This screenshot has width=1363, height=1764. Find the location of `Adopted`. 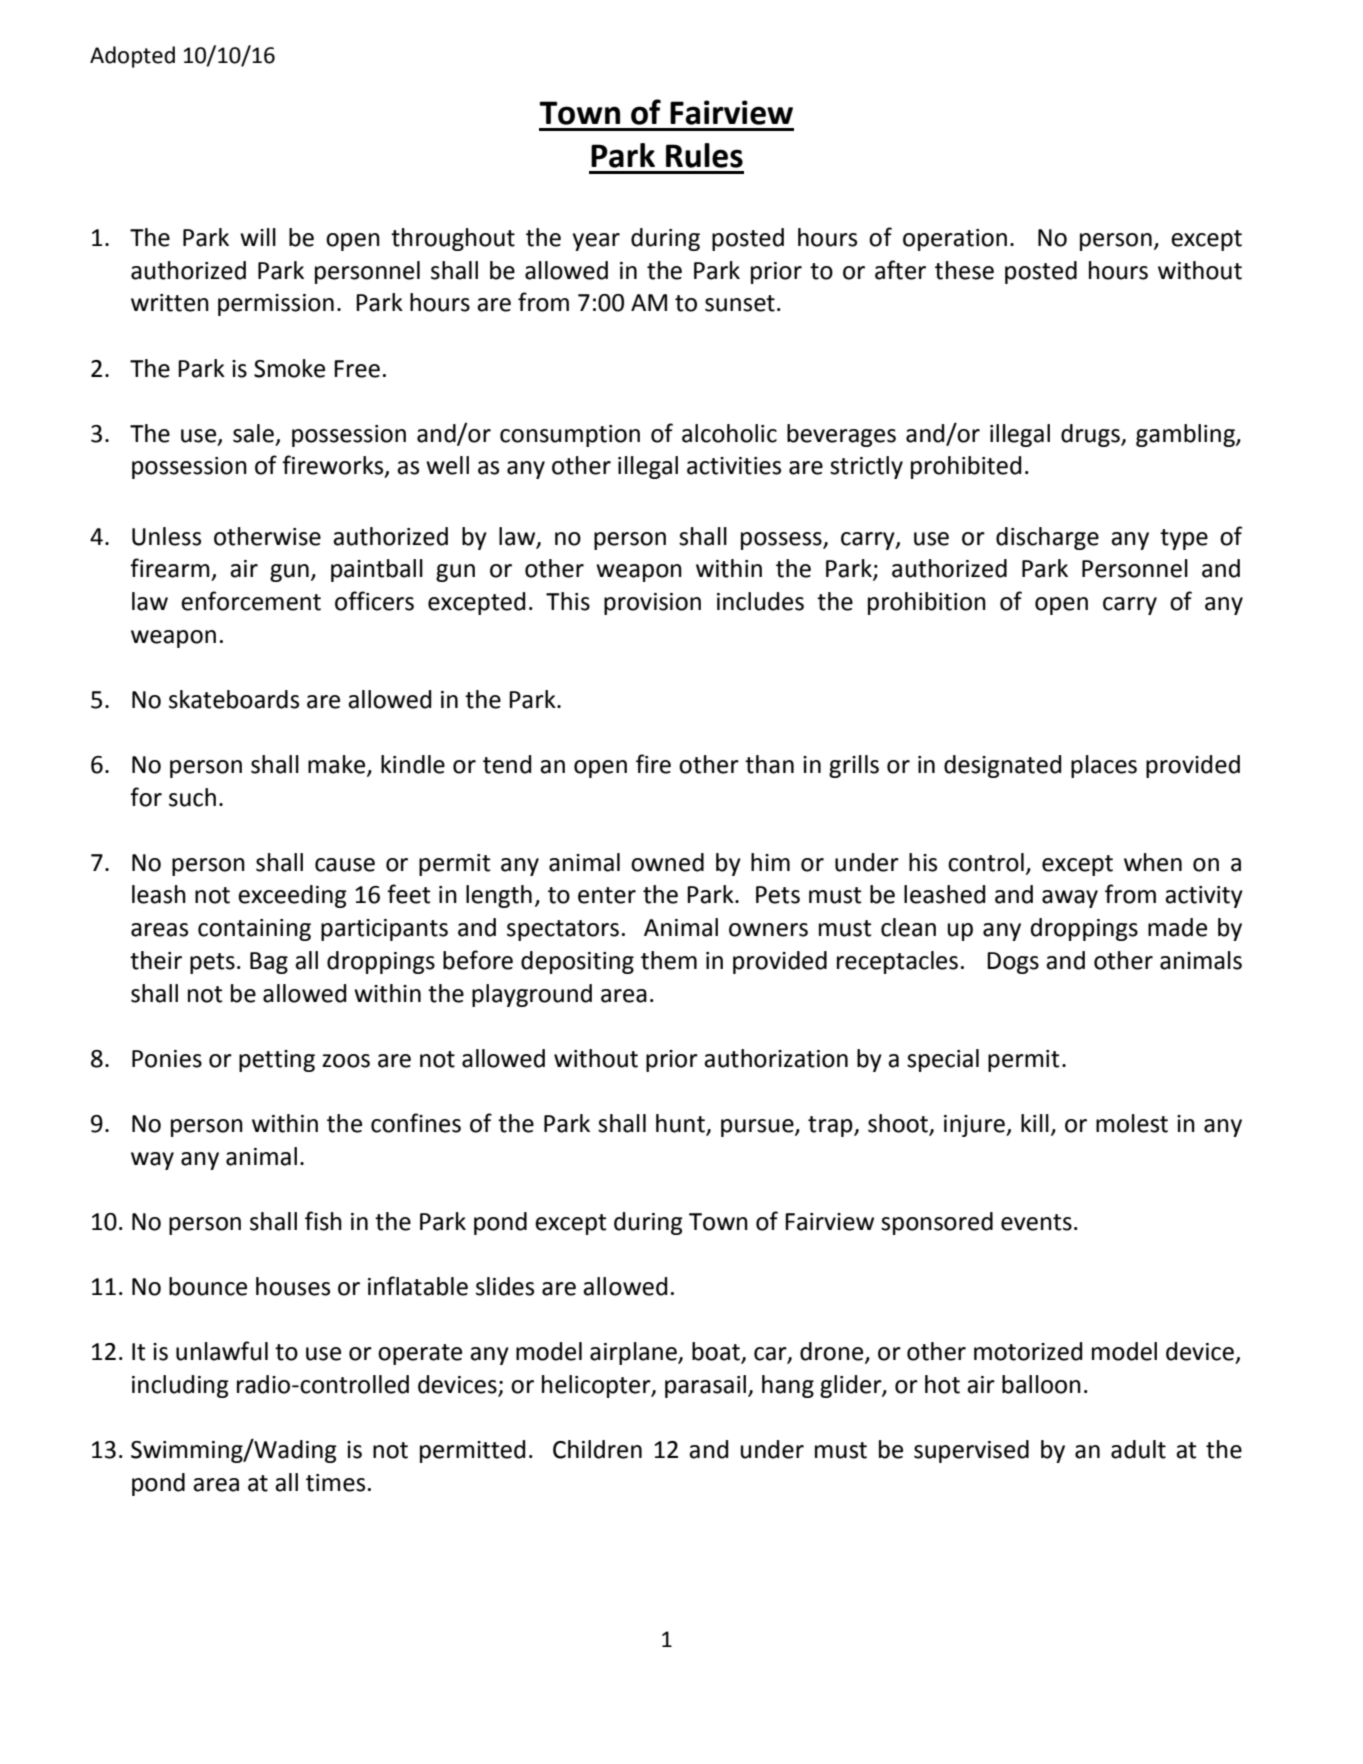

Adopted is located at coordinates (132, 57).
